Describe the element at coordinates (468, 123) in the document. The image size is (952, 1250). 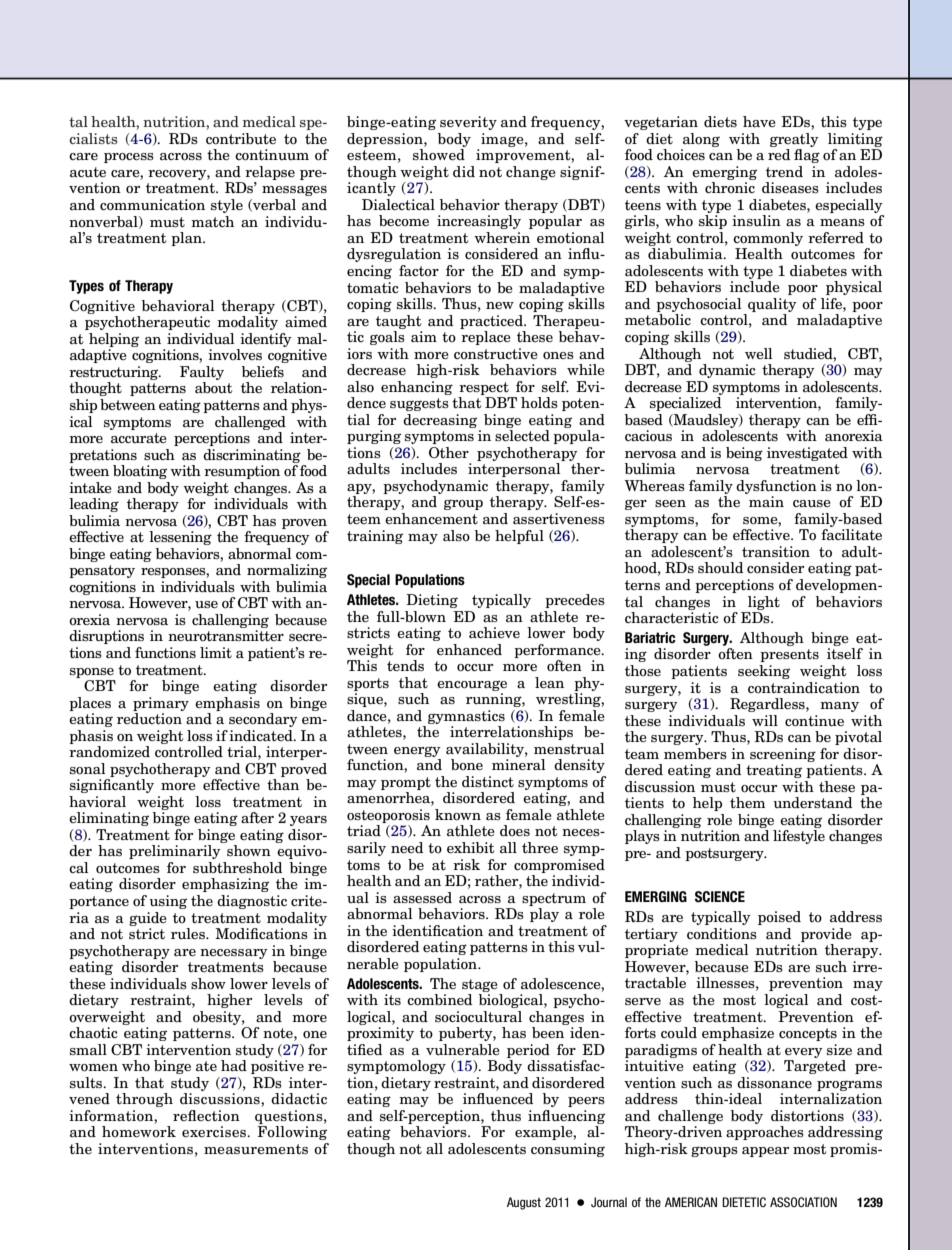
I see `severity` at that location.
